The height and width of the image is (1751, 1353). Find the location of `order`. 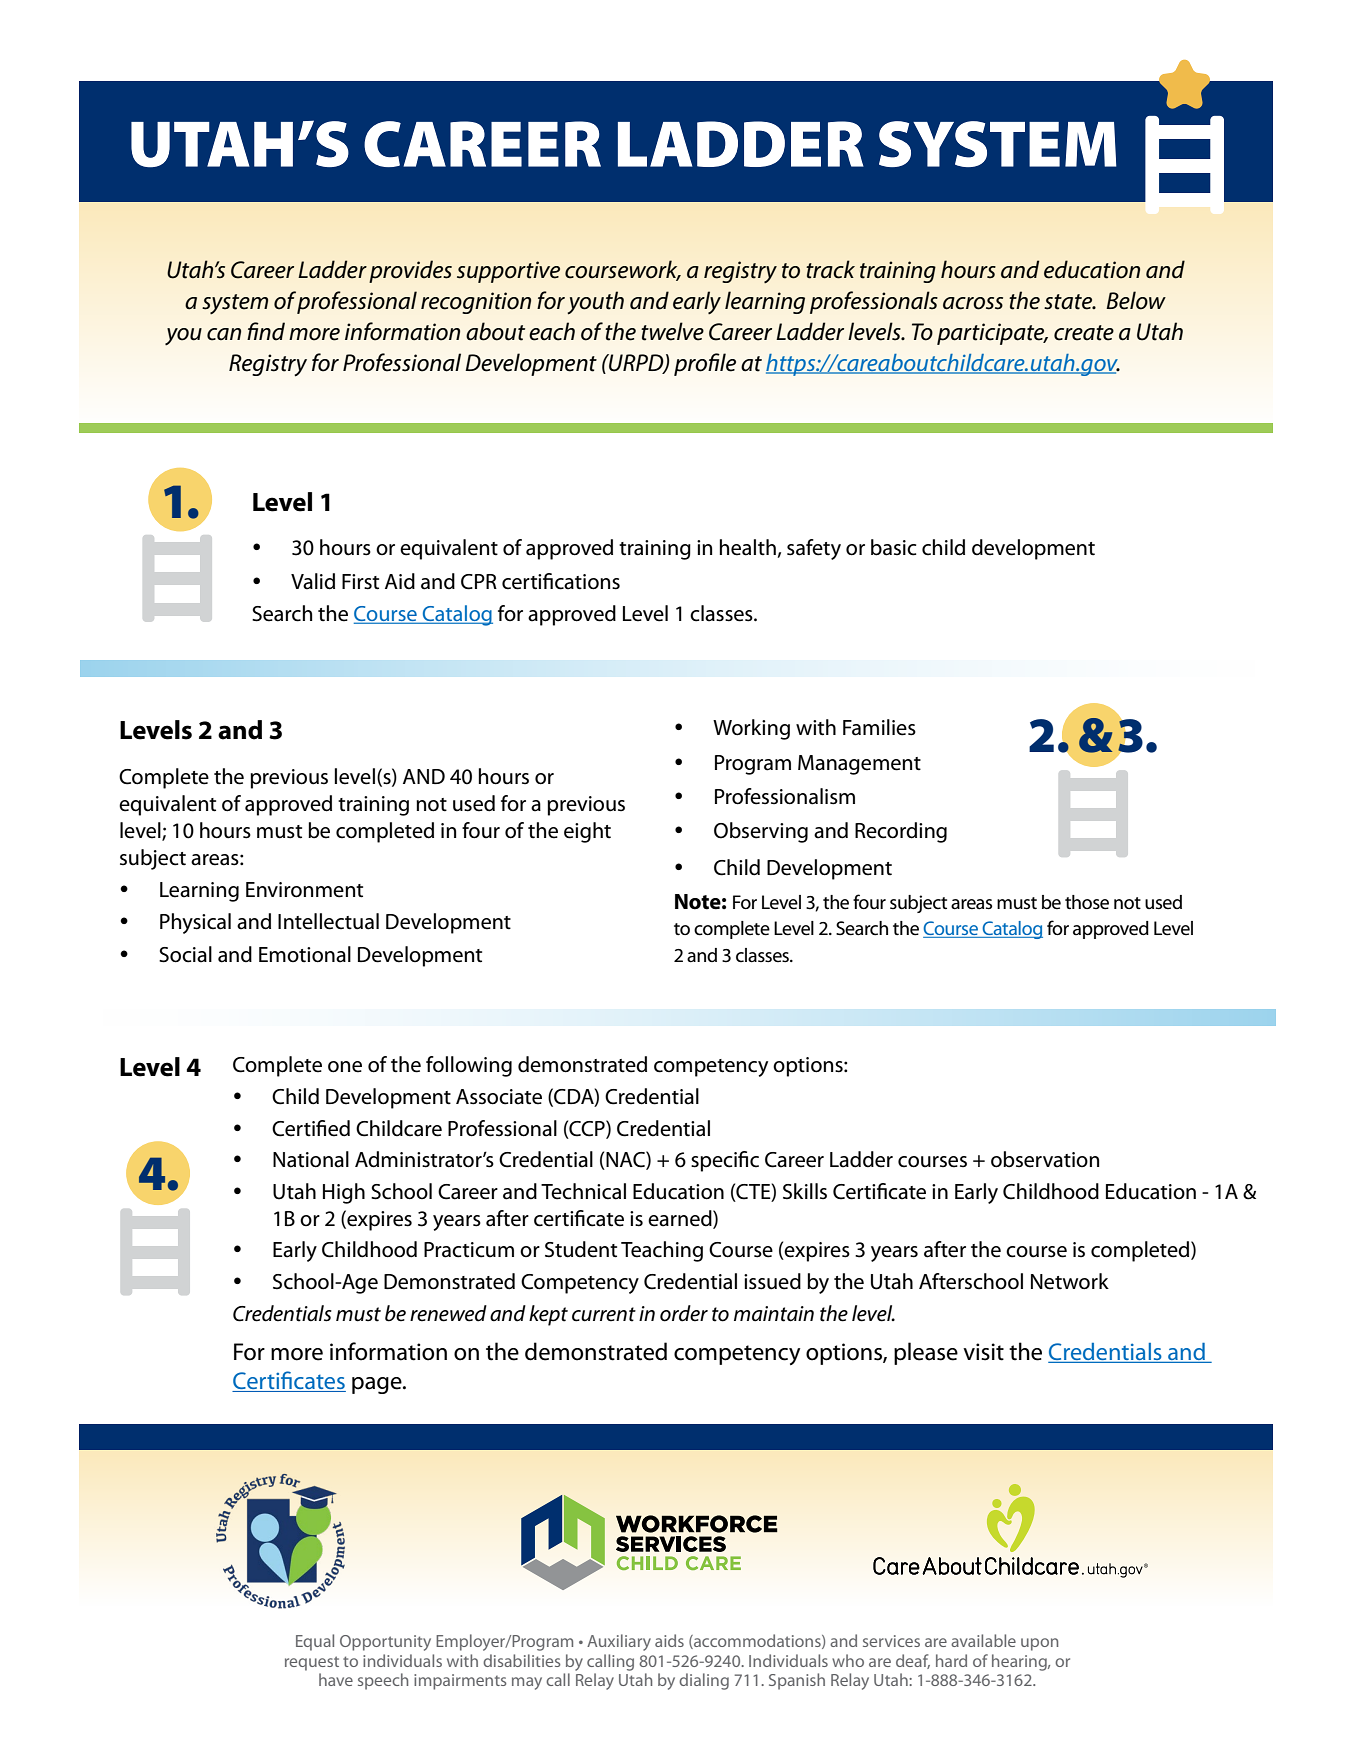

order is located at coordinates (684, 1313).
